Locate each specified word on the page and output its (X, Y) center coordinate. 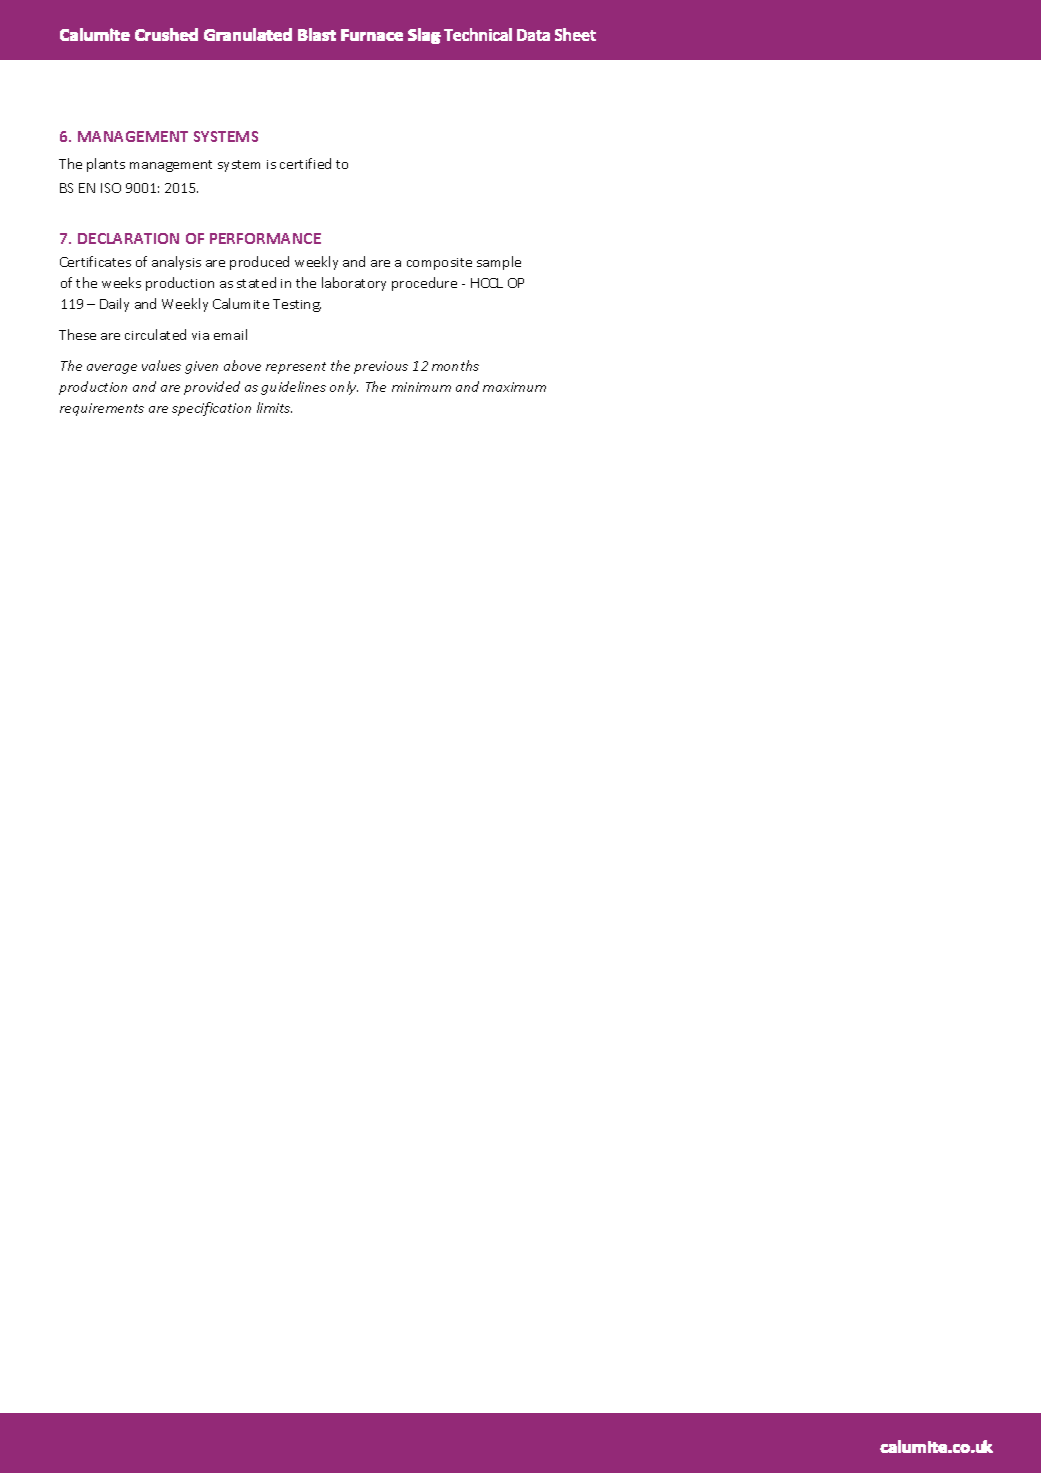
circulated (155, 334)
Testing (297, 305)
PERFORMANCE (265, 238)
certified (305, 163)
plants (106, 165)
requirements (102, 409)
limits (274, 407)
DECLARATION (128, 238)
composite (439, 264)
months (455, 365)
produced (259, 263)
